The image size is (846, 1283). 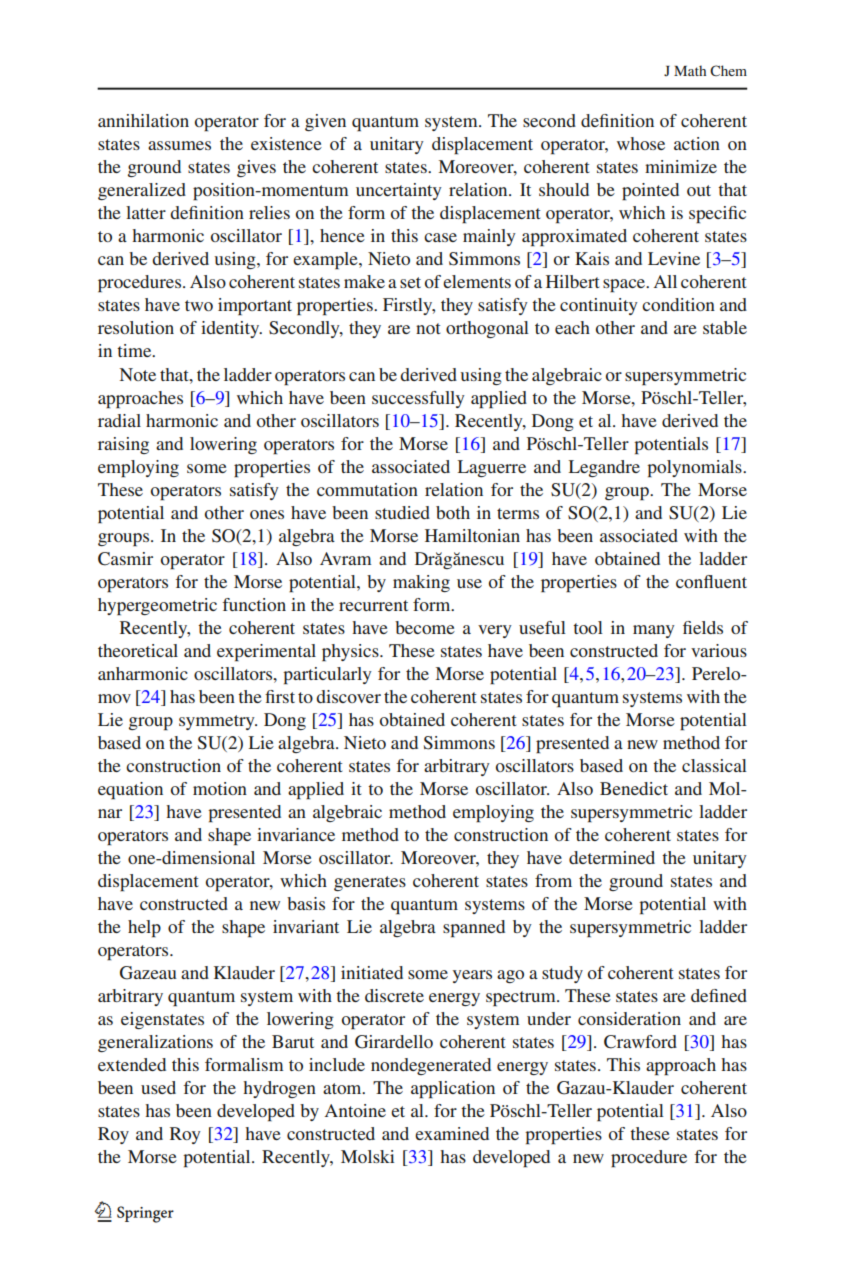 What do you see at coordinates (634, 788) in the screenshot?
I see `Benedict` at bounding box center [634, 788].
